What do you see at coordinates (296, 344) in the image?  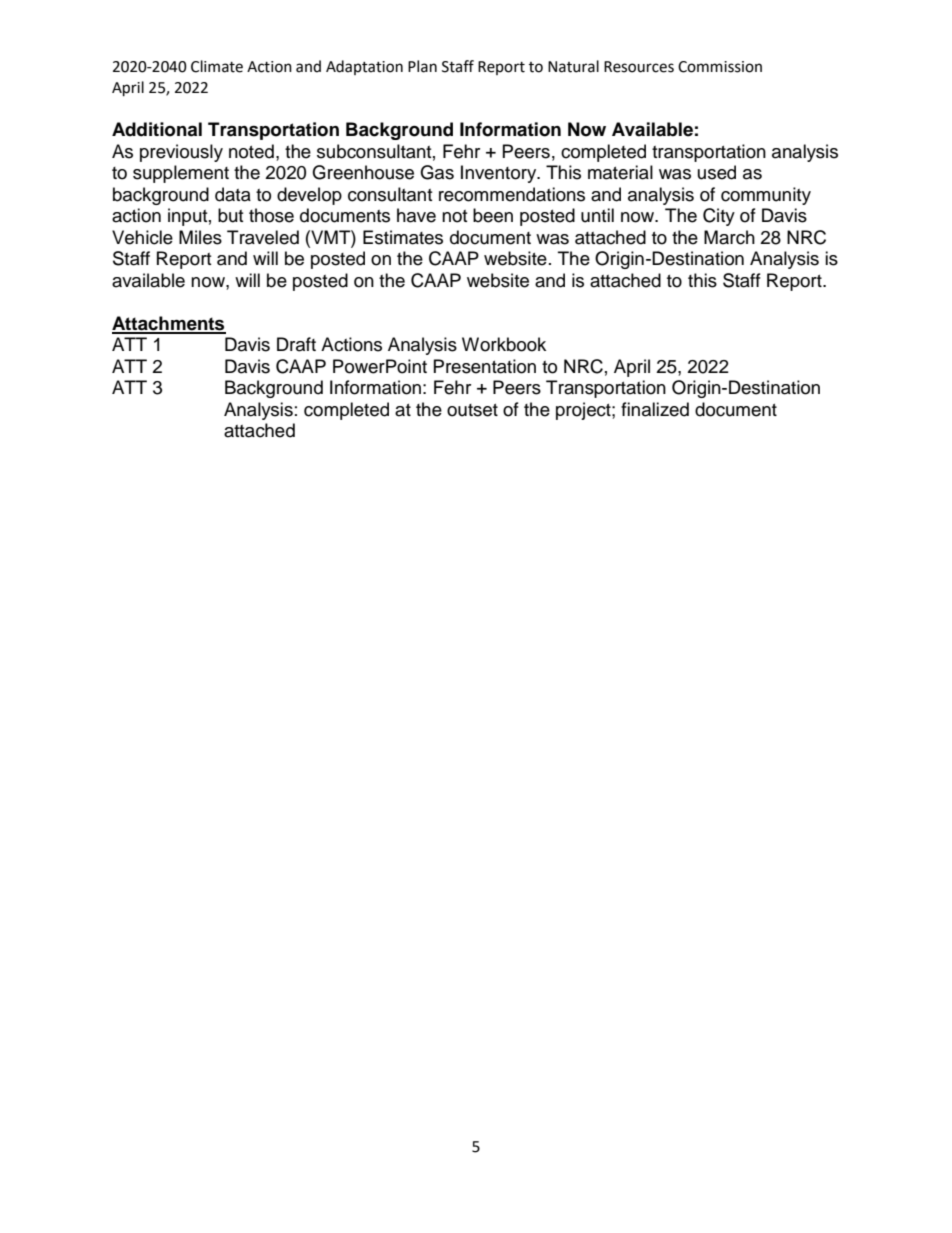 I see `Draft` at bounding box center [296, 344].
